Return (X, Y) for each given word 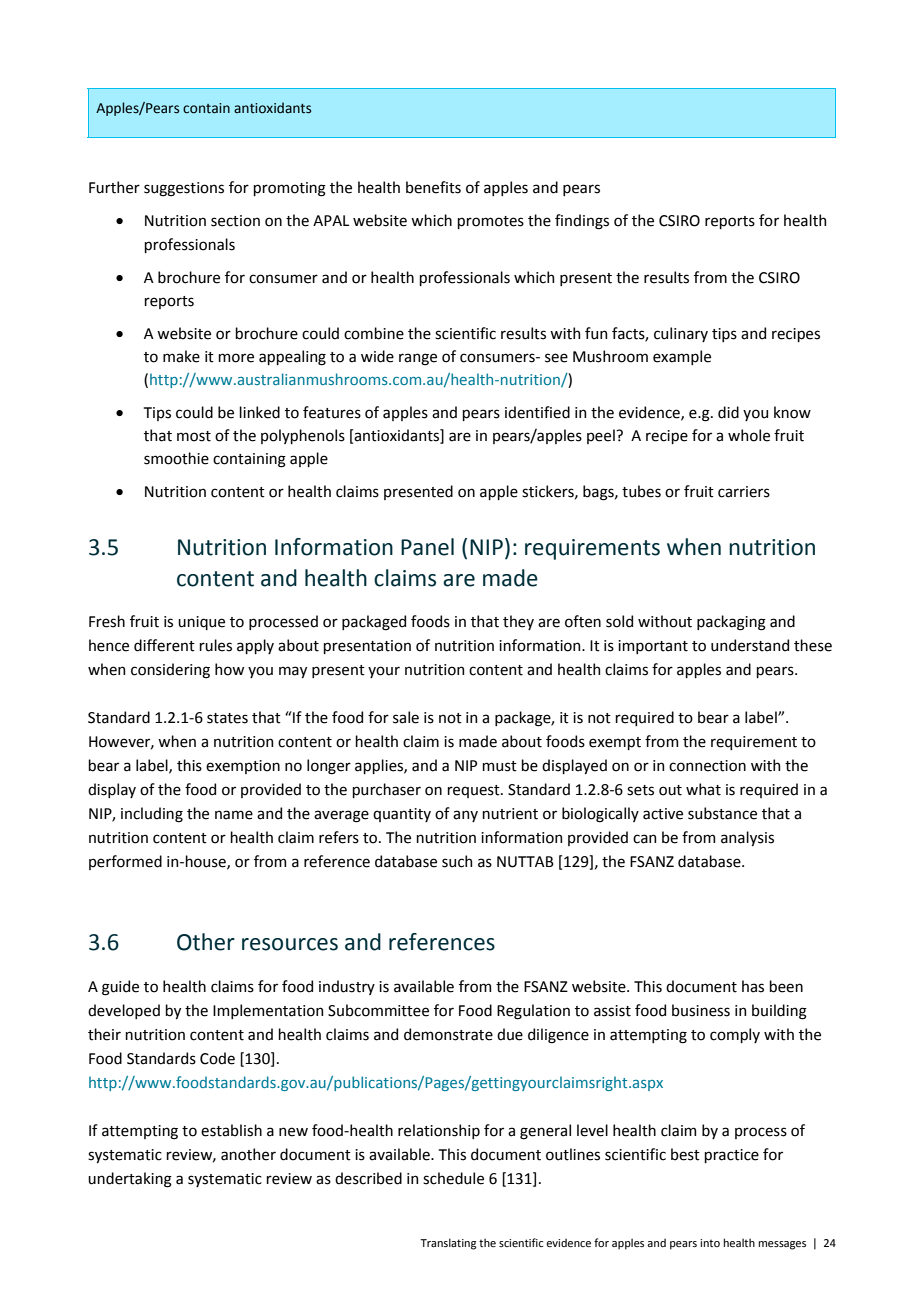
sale (406, 717)
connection (707, 766)
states (227, 718)
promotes (490, 222)
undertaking (130, 1180)
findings (582, 222)
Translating (448, 1244)
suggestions (184, 189)
